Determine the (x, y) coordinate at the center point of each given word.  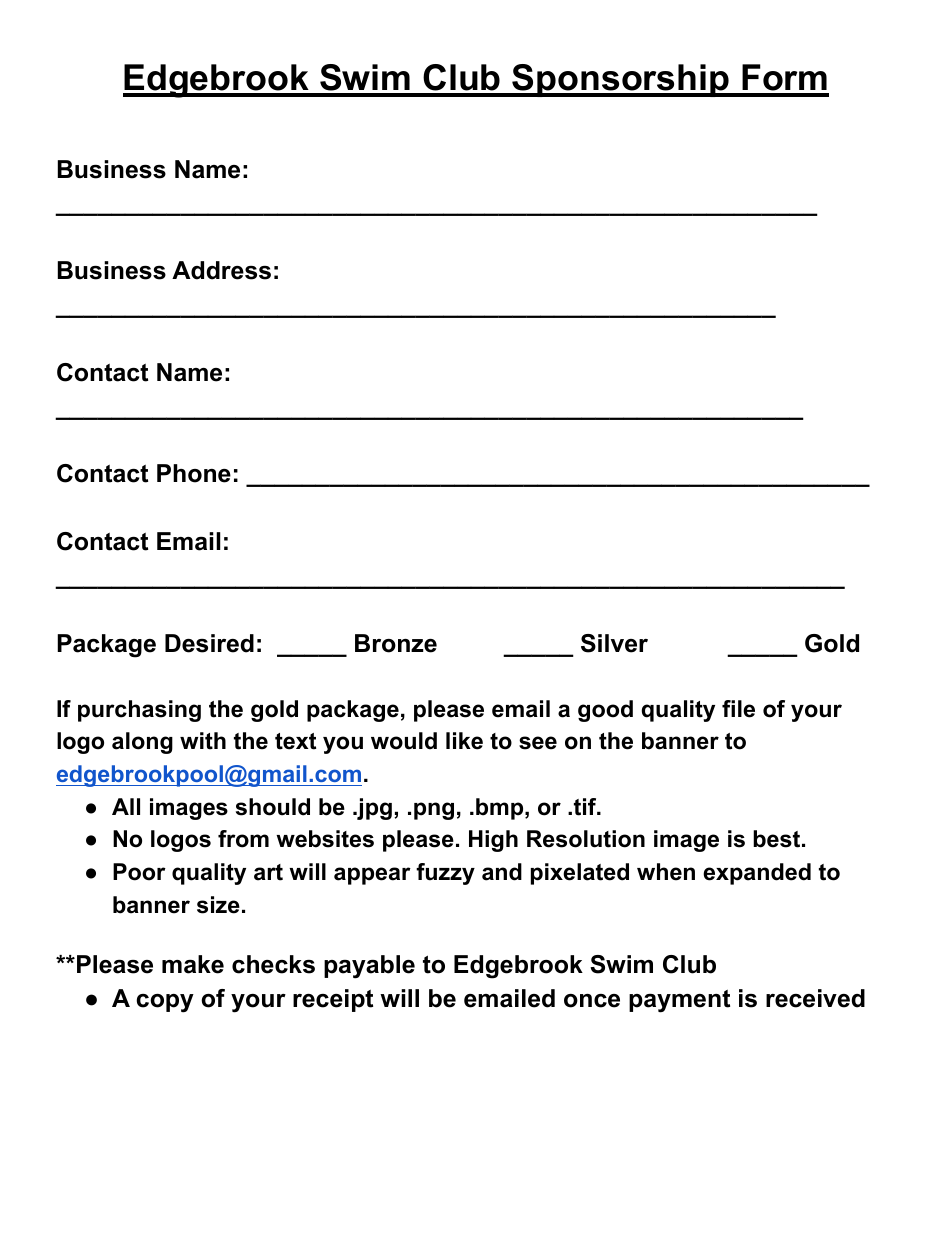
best (776, 839)
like (464, 741)
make (193, 964)
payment (679, 1001)
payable (369, 967)
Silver (614, 643)
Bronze (396, 643)
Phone (194, 473)
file (738, 709)
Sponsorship (621, 80)
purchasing (139, 711)
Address (221, 270)
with (203, 741)
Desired (209, 643)
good (605, 711)
